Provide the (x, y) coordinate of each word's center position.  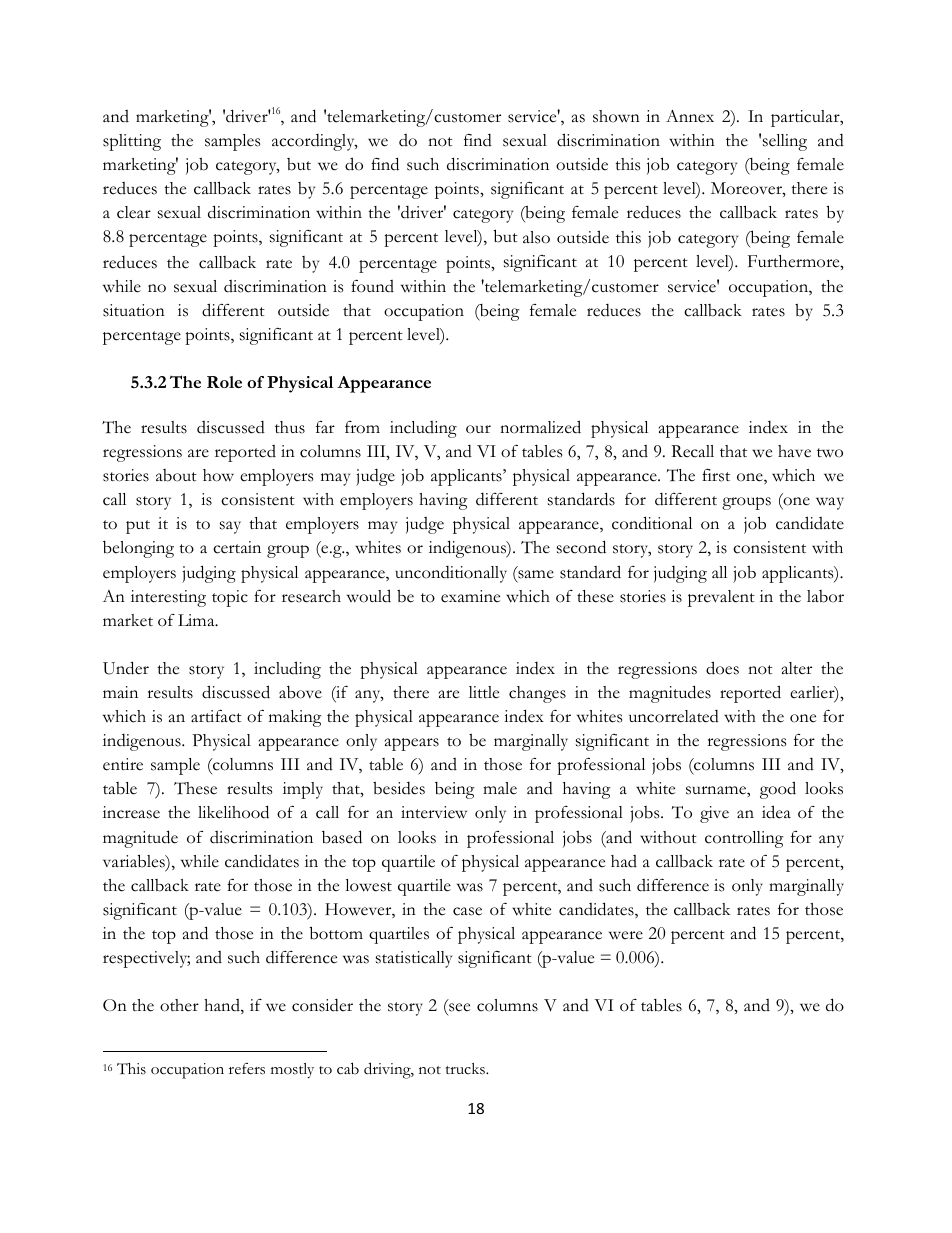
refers (247, 1069)
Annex (690, 116)
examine (470, 596)
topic (230, 598)
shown (616, 116)
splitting (132, 142)
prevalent (721, 598)
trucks (466, 1069)
